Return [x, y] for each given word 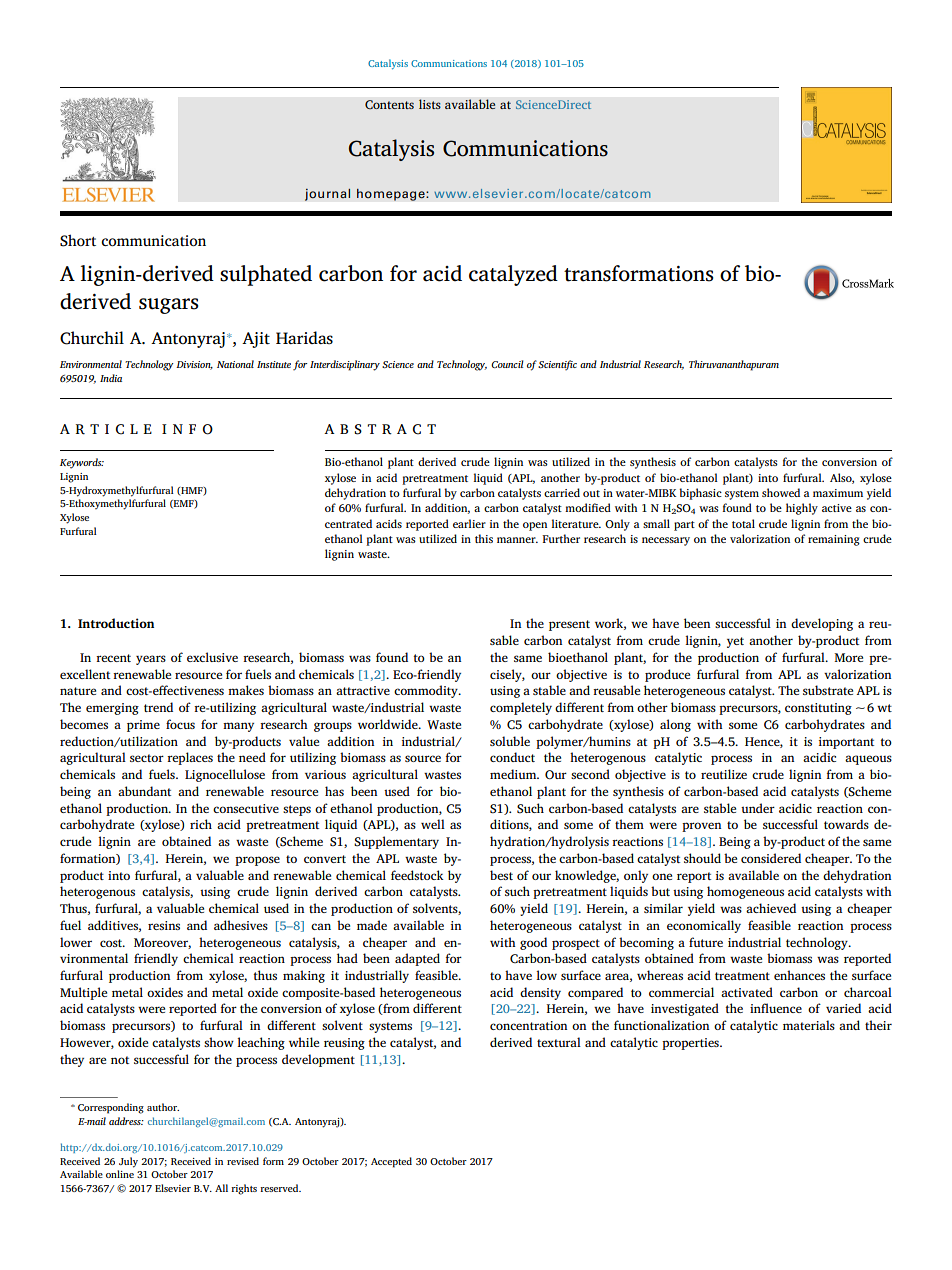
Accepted [391, 1162]
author [163, 1107]
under [758, 808]
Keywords [82, 463]
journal [327, 194]
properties [691, 1044]
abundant [144, 791]
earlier [469, 523]
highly [802, 509]
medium [514, 774]
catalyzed [513, 275]
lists [430, 104]
